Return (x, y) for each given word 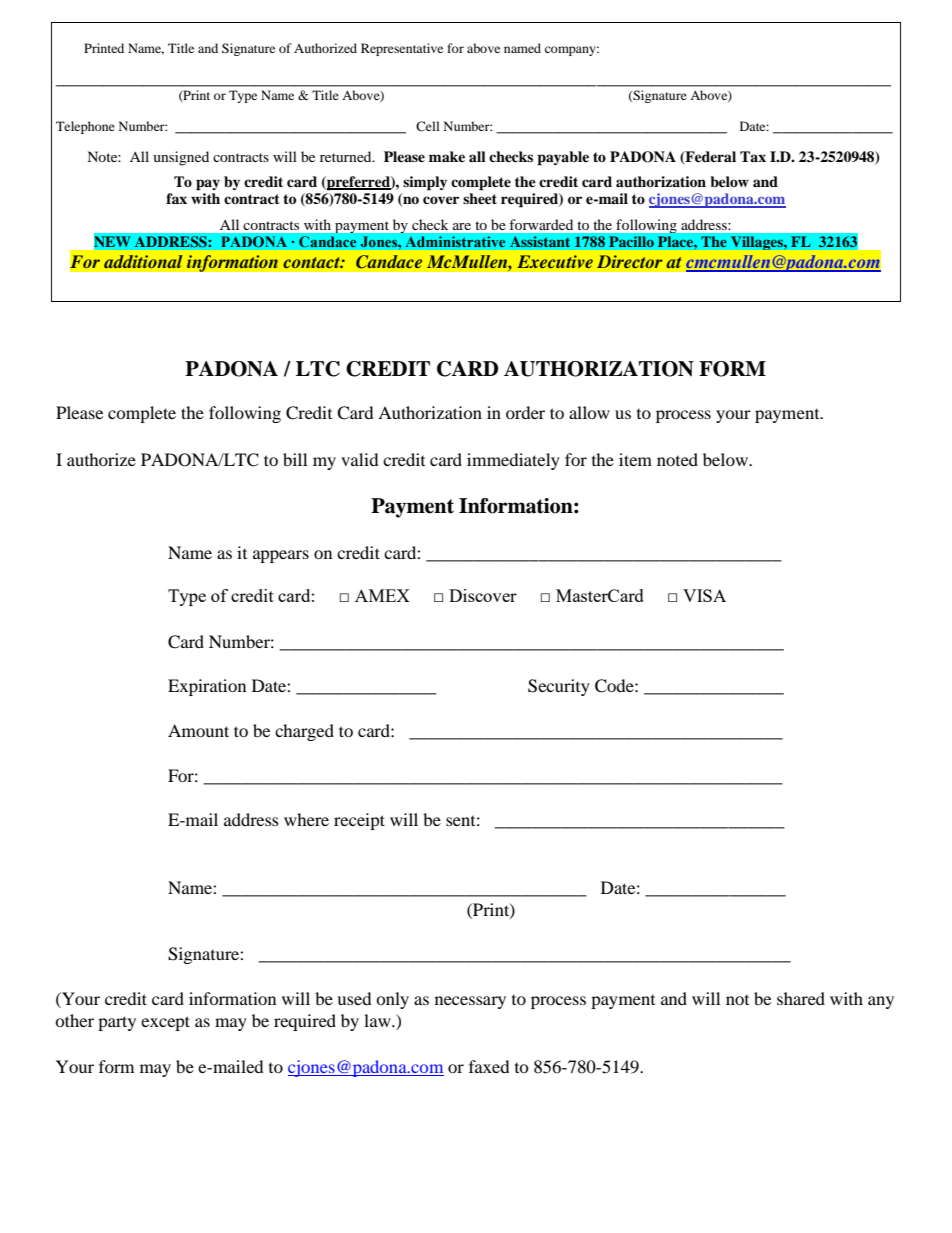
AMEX (382, 595)
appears (281, 556)
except (165, 1023)
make (447, 156)
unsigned (181, 158)
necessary (470, 1002)
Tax (753, 156)
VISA (704, 595)
